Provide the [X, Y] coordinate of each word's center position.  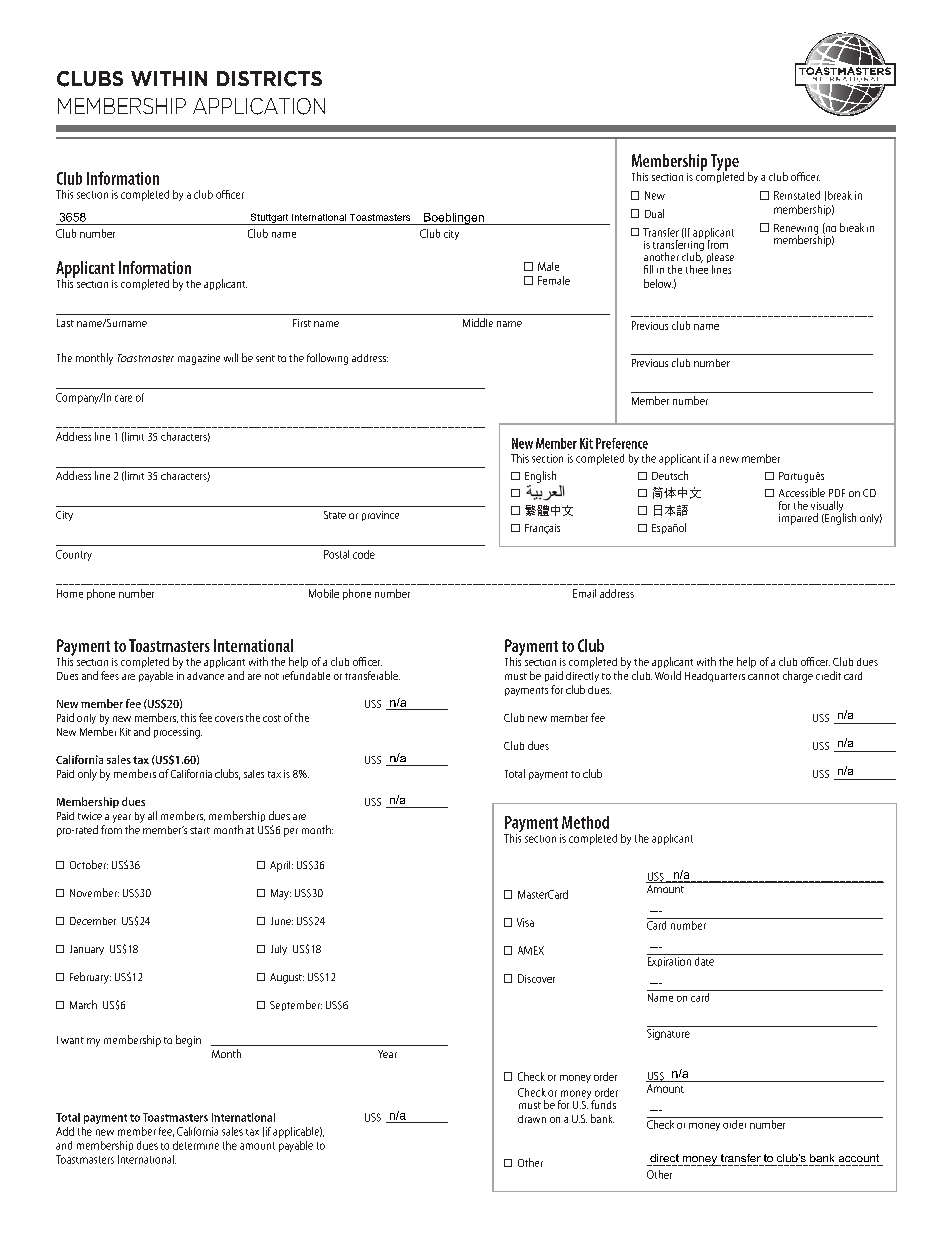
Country [74, 555]
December [93, 921]
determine [196, 1145]
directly [582, 677]
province [380, 516]
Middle [478, 322]
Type [725, 163]
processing [178, 733]
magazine [199, 359]
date [704, 960]
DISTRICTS [269, 79]
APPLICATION [259, 106]
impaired [798, 519]
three [697, 269]
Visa [525, 922]
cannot [763, 676]
